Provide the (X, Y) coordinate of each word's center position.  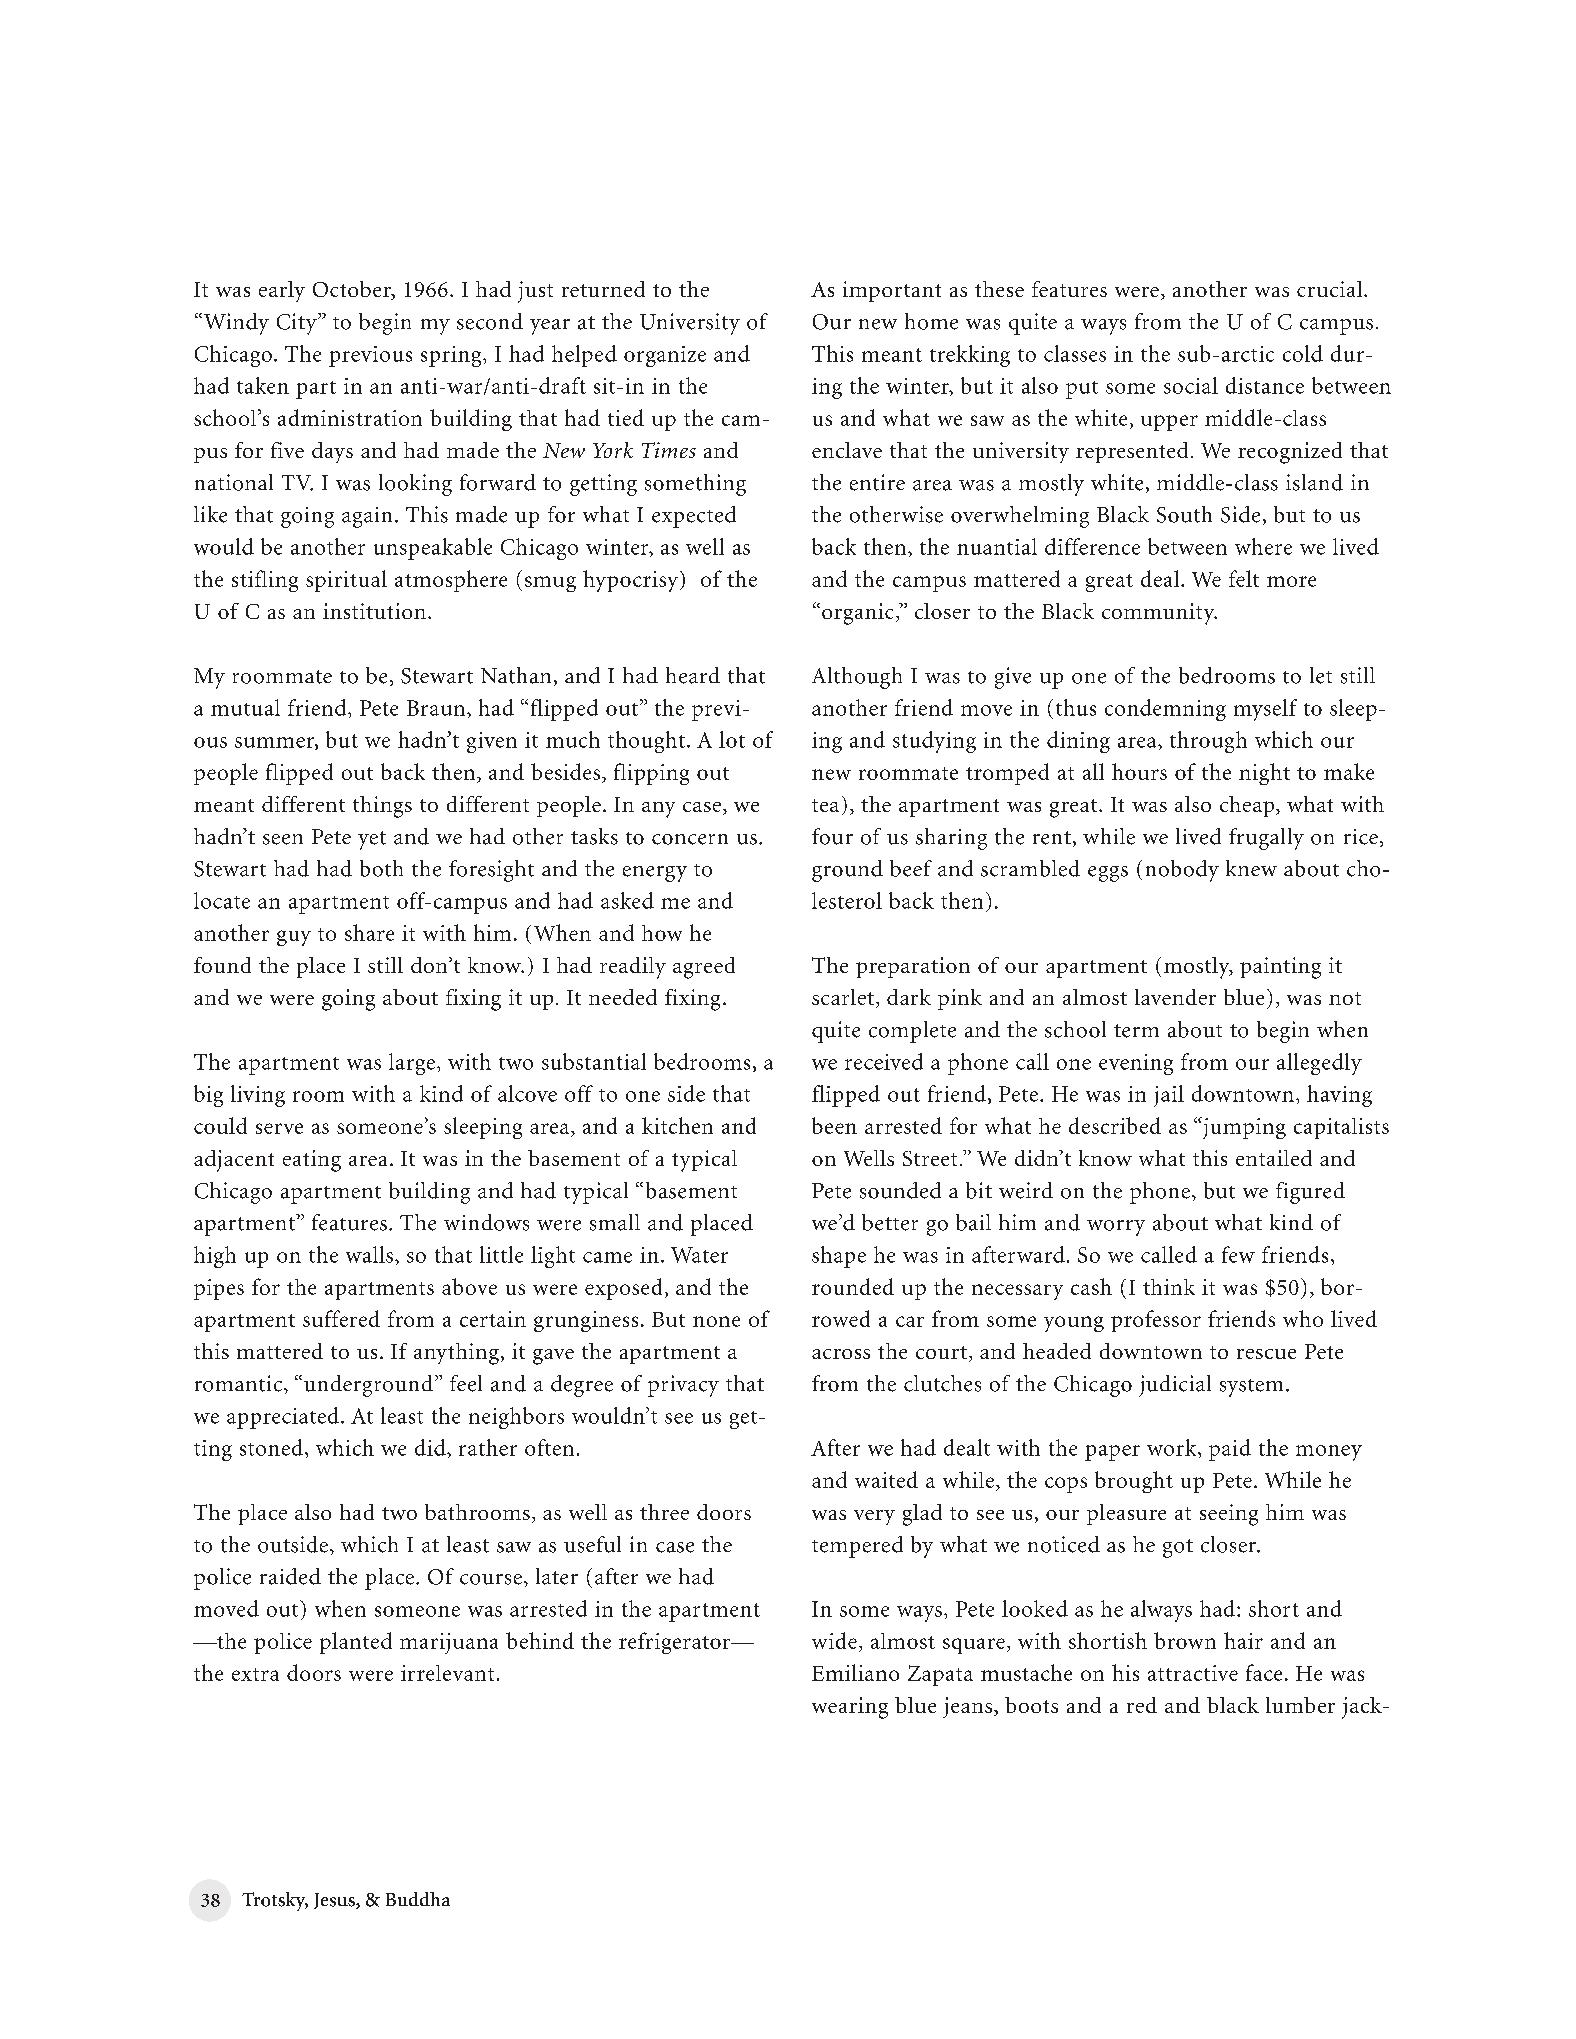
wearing (850, 1708)
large (412, 1064)
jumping (1243, 1128)
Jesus (335, 1901)
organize (665, 356)
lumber (1300, 1705)
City (298, 324)
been (834, 1125)
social (1191, 385)
